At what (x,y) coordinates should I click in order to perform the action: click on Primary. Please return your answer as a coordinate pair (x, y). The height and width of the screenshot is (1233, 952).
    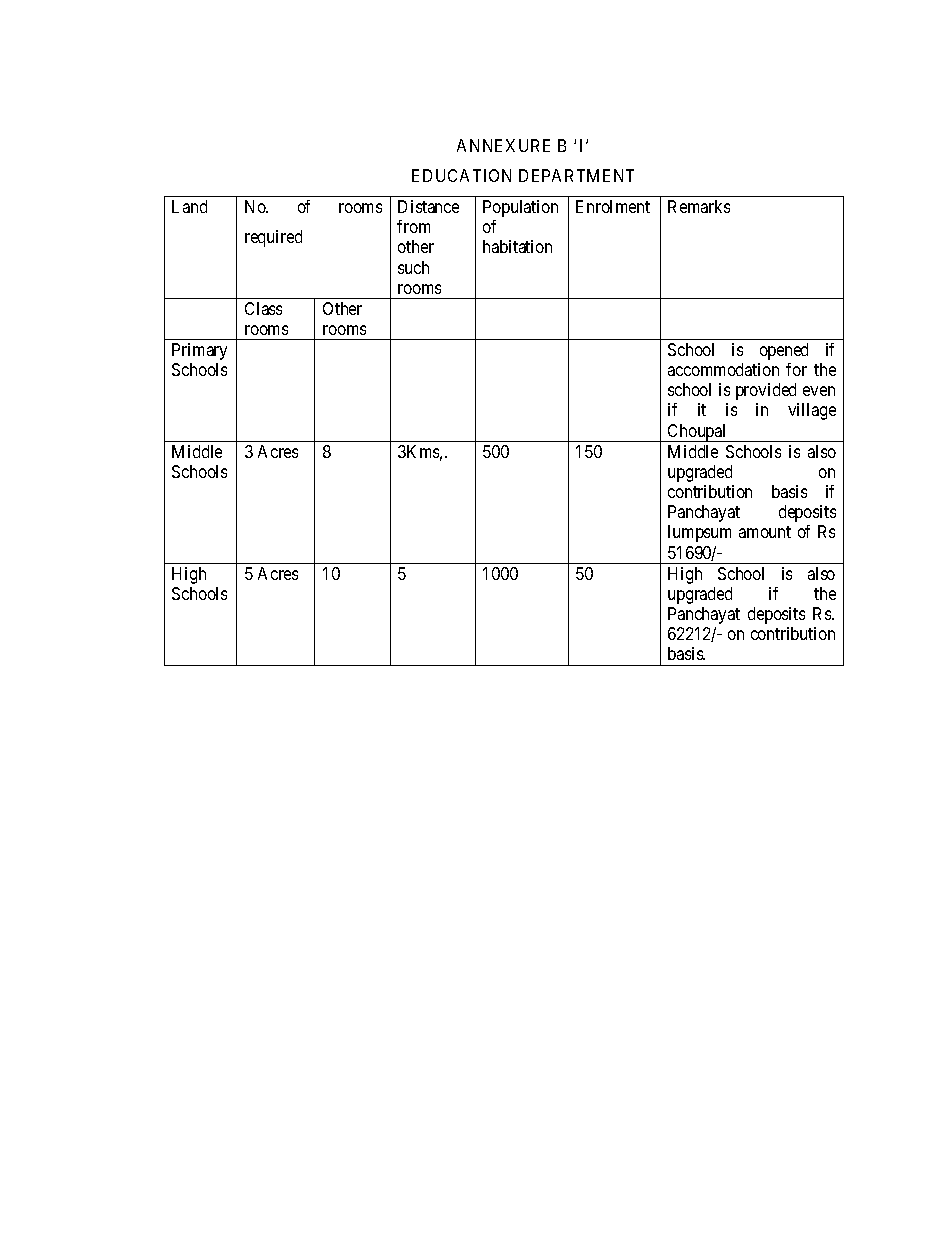
    Looking at the image, I should click on (199, 351).
